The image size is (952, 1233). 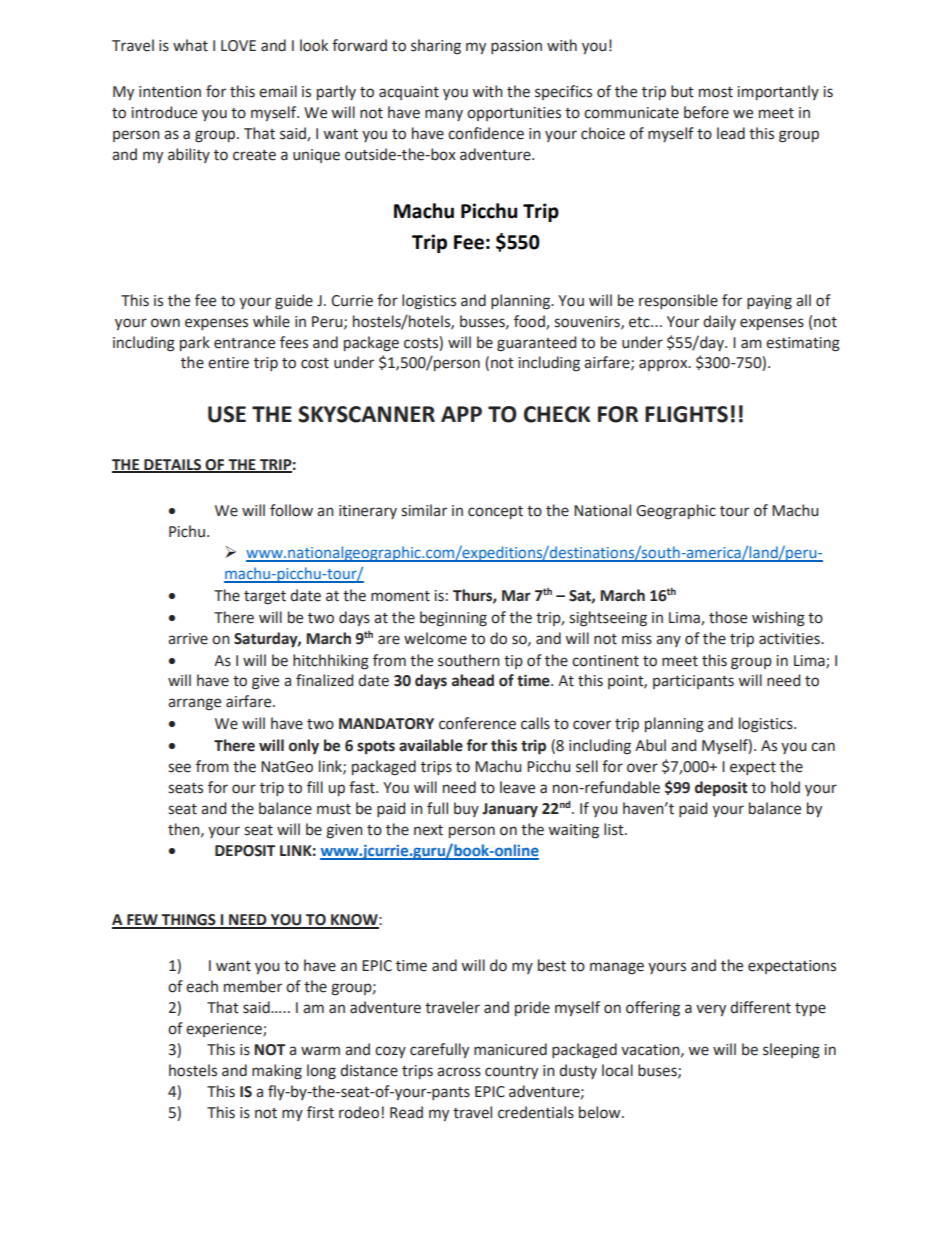 What do you see at coordinates (238, 46) in the page?
I see `LOVE` at bounding box center [238, 46].
